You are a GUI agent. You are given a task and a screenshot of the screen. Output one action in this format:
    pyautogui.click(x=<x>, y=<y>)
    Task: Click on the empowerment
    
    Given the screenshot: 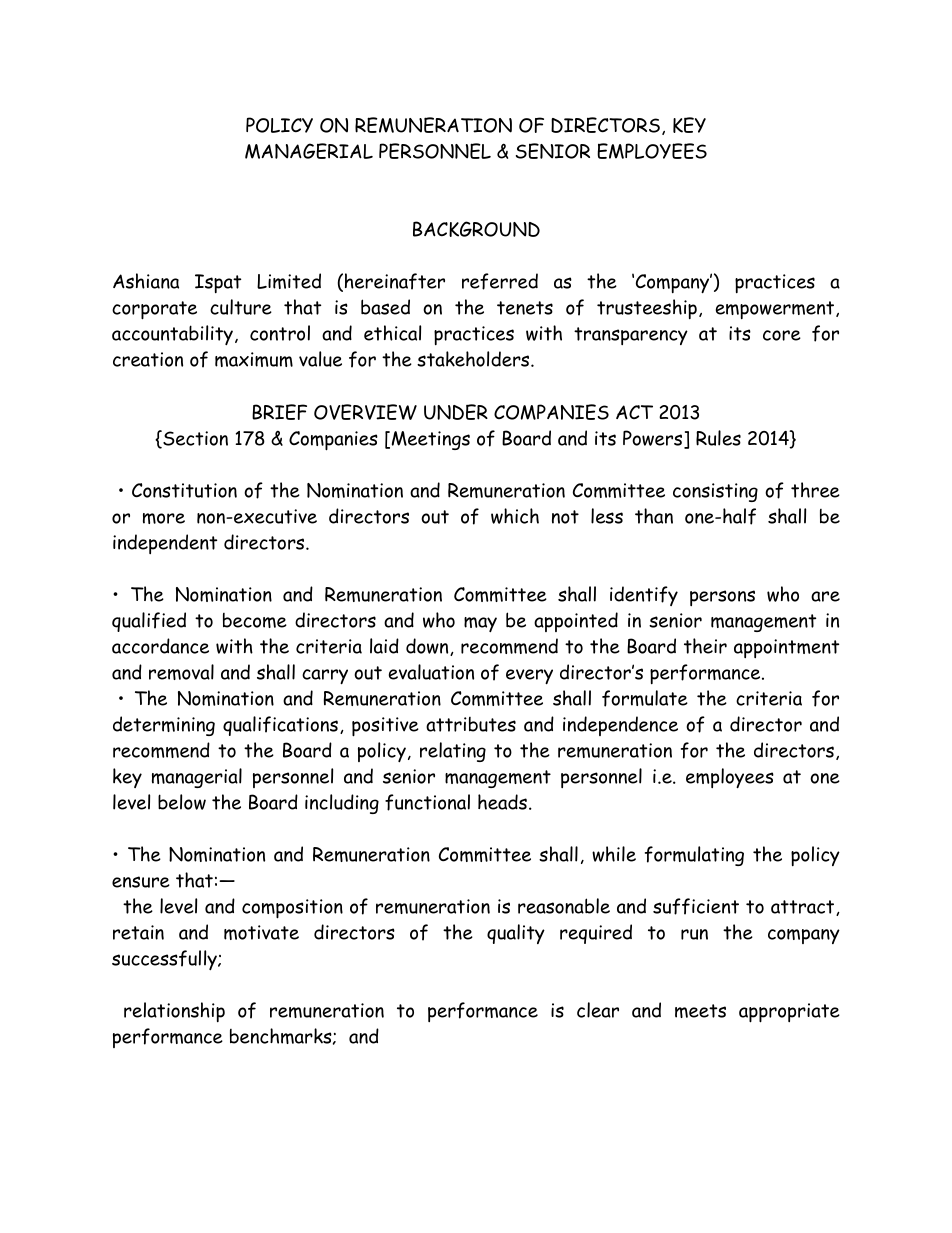 What is the action you would take?
    pyautogui.click(x=776, y=310)
